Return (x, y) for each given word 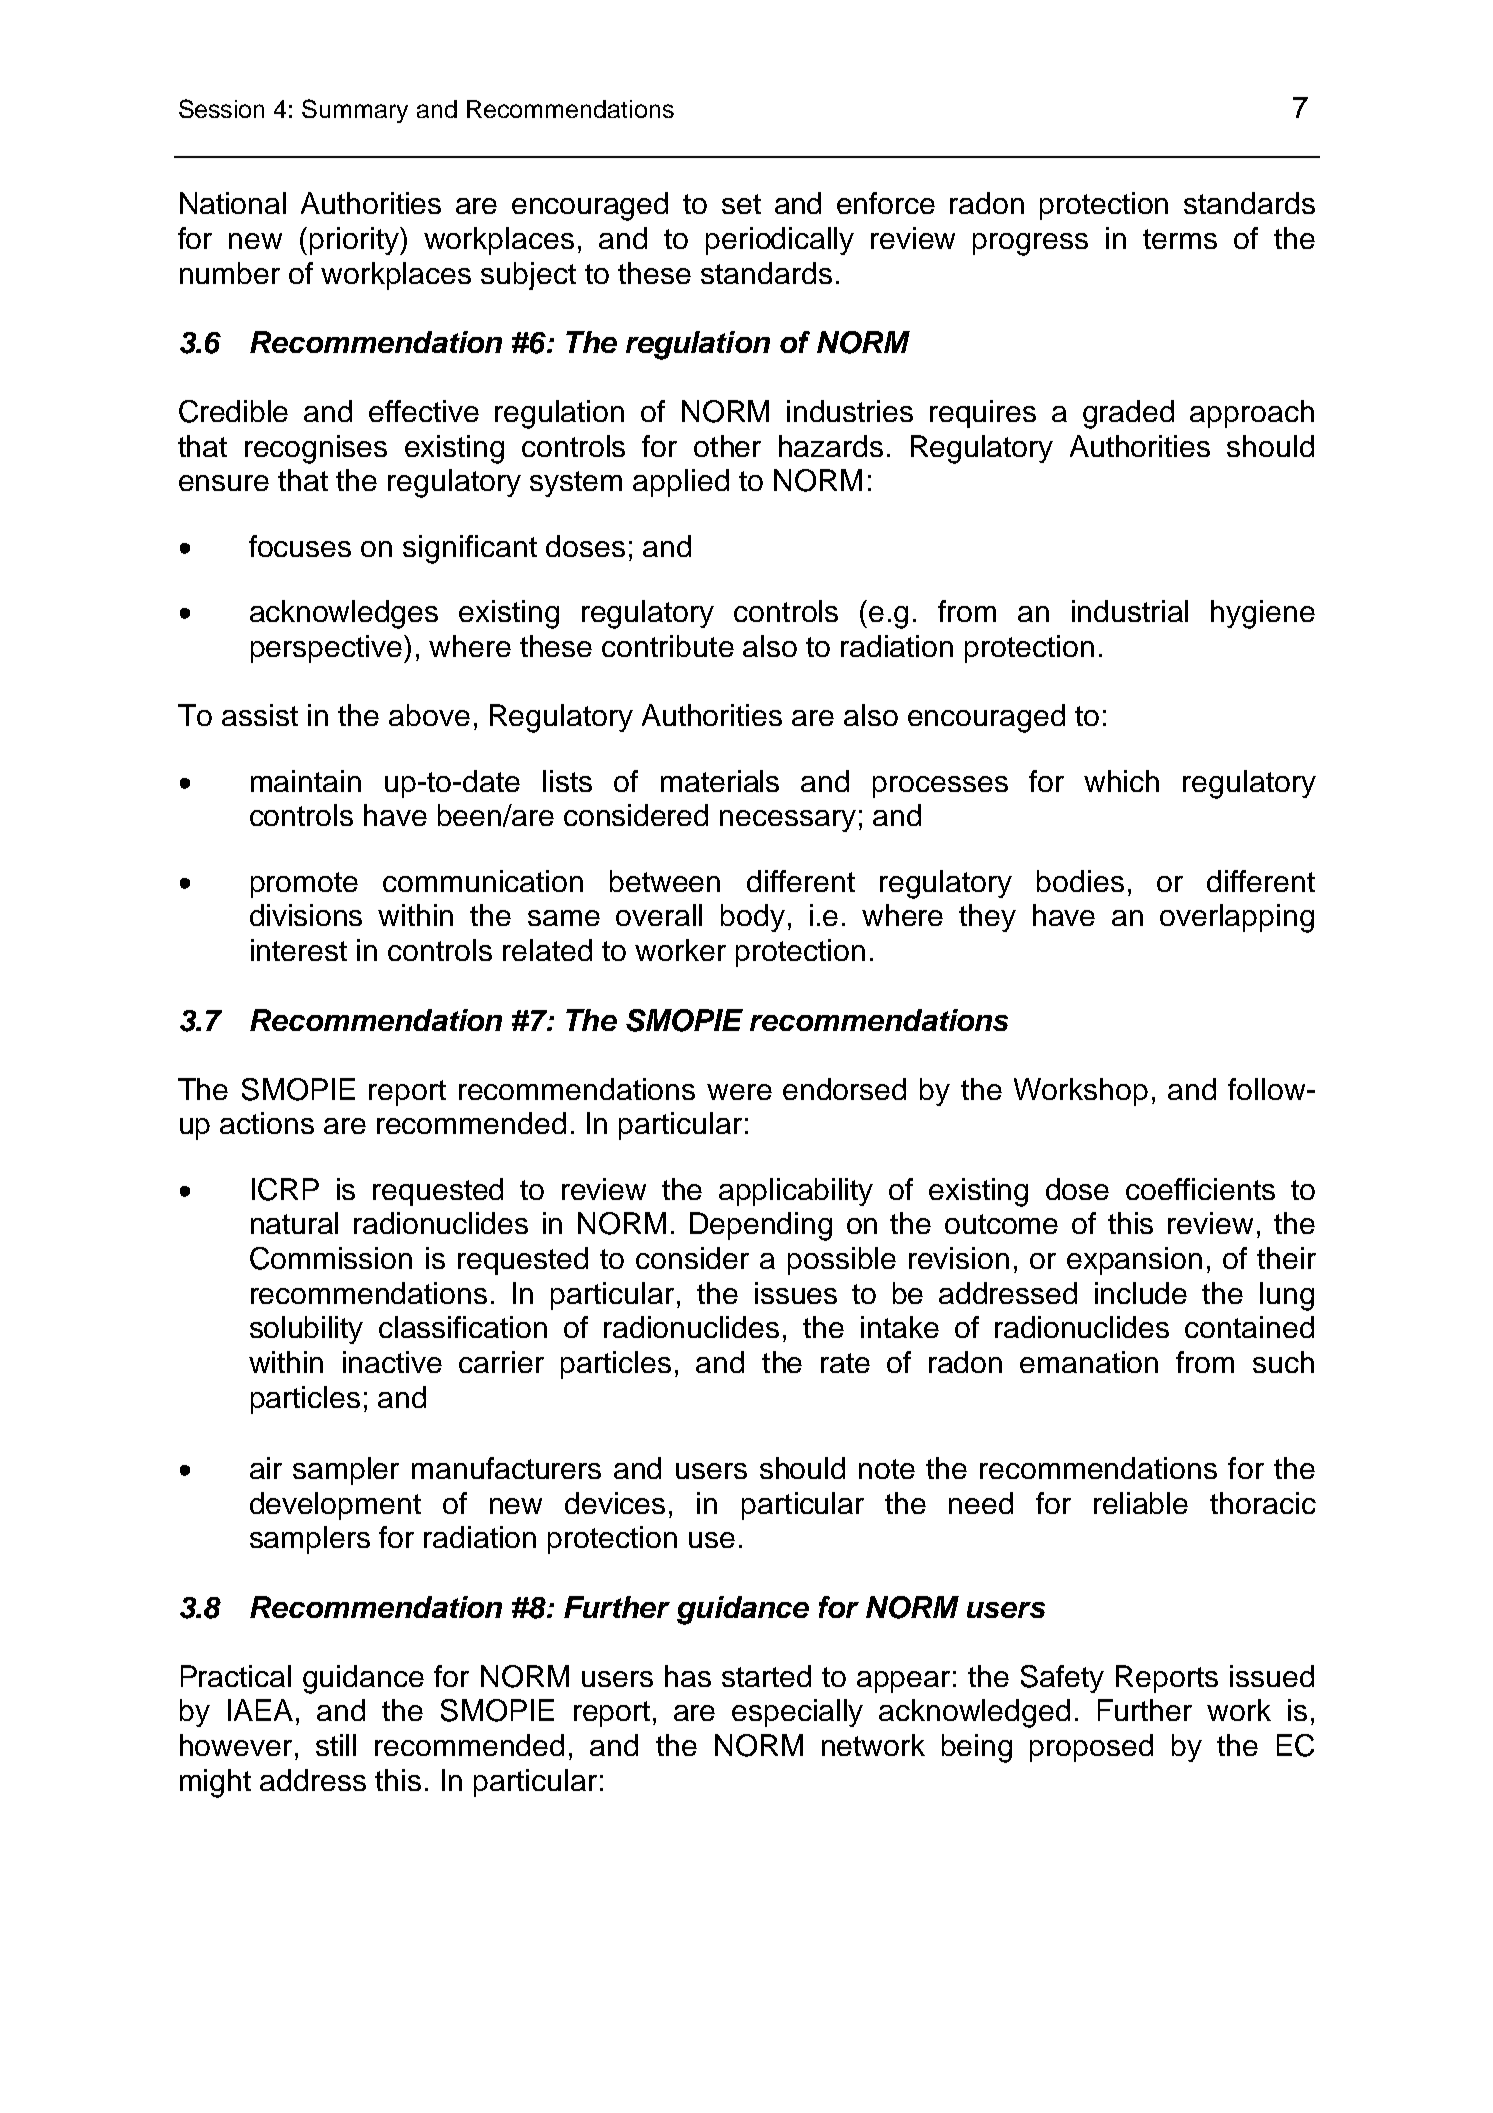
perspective (326, 649)
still (336, 1745)
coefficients (1200, 1189)
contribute (668, 646)
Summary (355, 111)
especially (797, 1713)
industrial (1130, 611)
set (741, 204)
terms (1180, 239)
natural (294, 1223)
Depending (761, 1226)
